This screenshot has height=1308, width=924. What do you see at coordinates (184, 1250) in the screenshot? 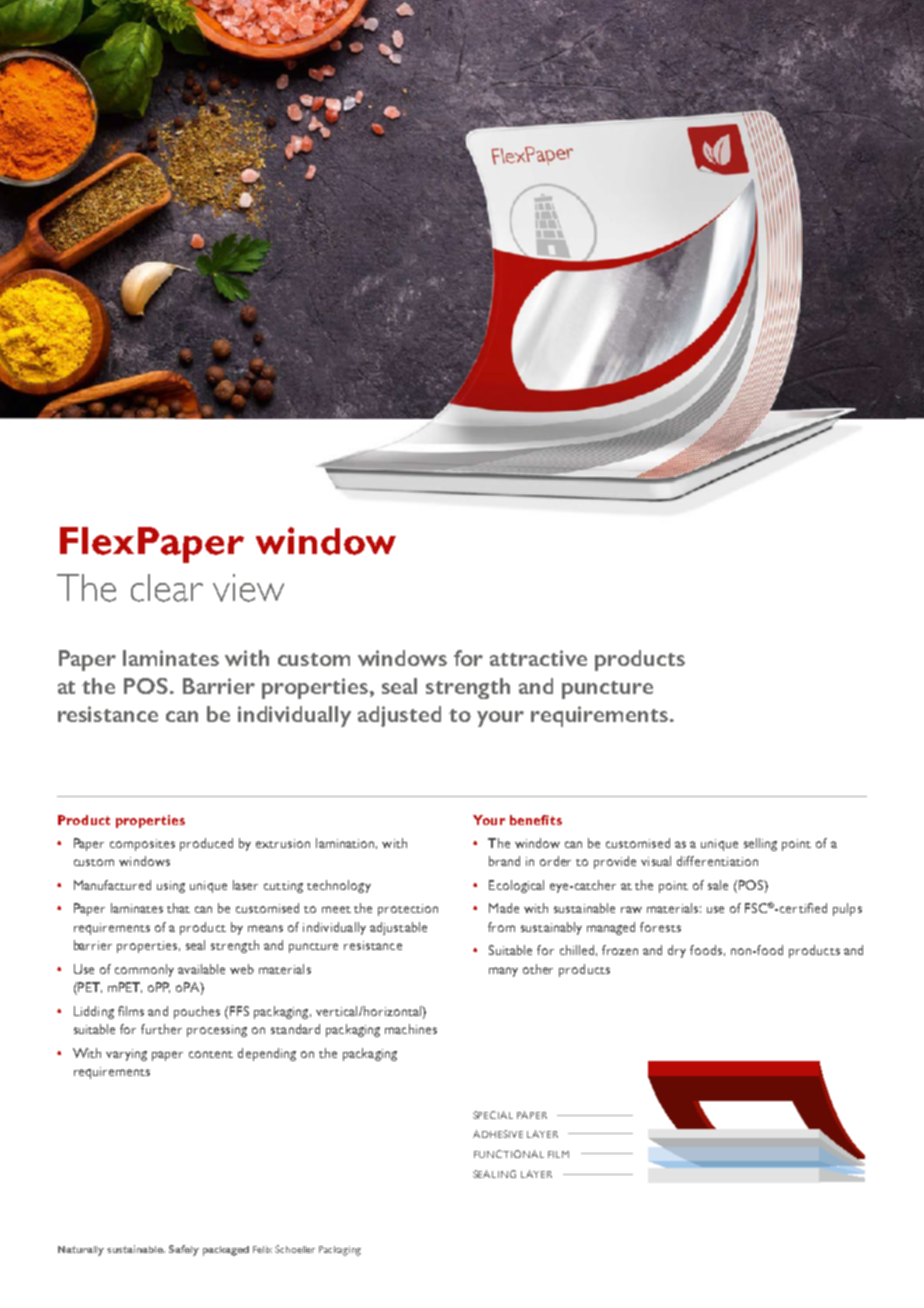
I see `Safely` at bounding box center [184, 1250].
